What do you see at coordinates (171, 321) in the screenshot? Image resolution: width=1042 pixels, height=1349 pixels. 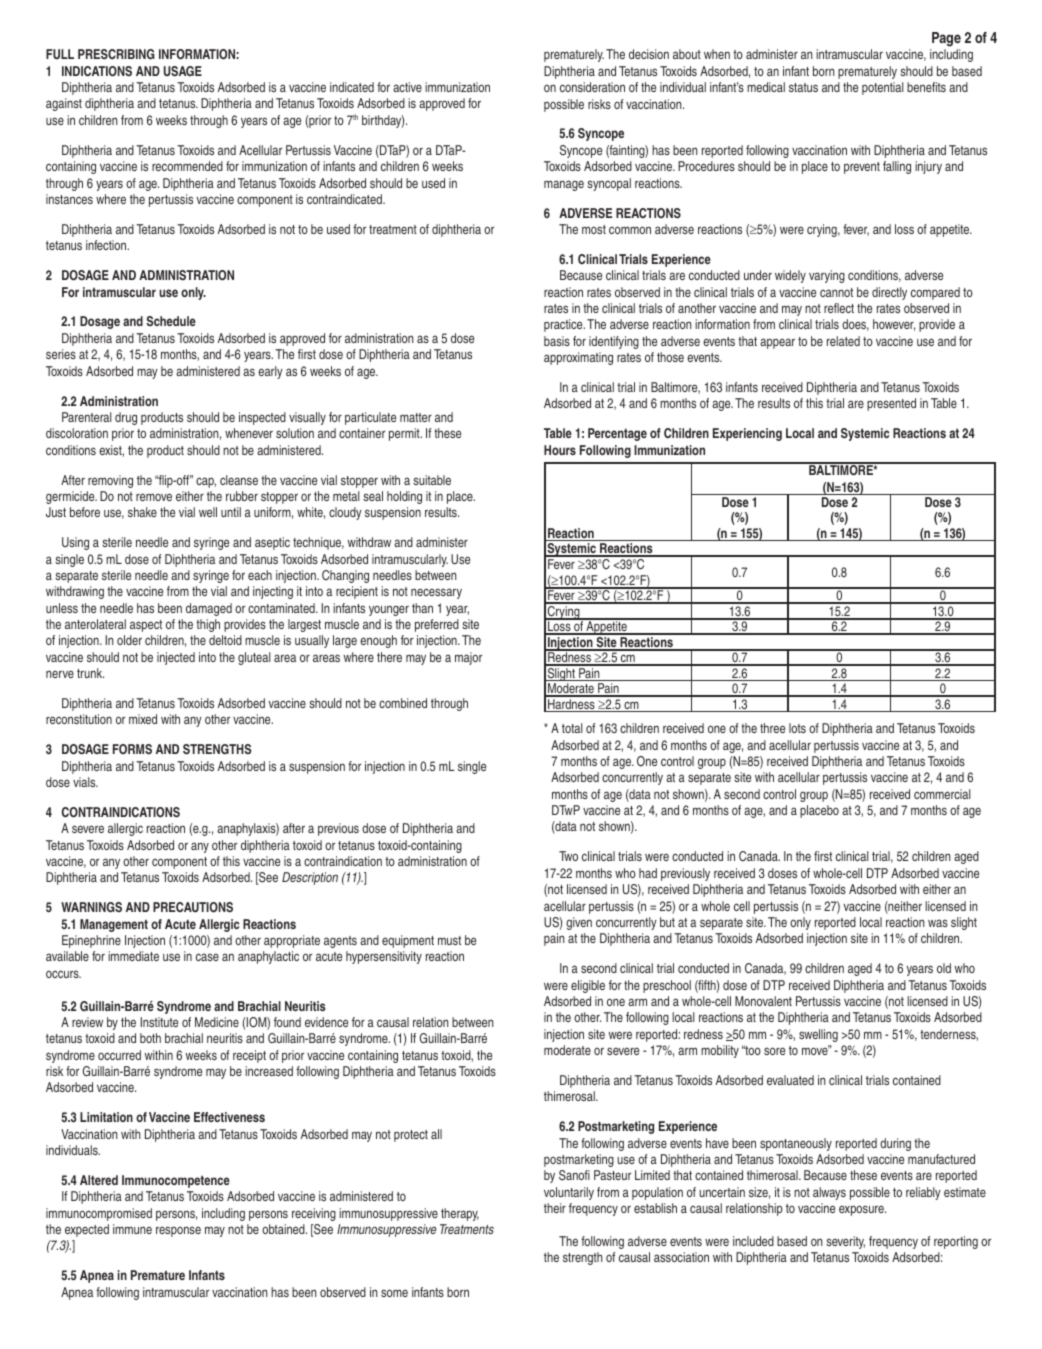 I see `Schedule` at bounding box center [171, 321].
